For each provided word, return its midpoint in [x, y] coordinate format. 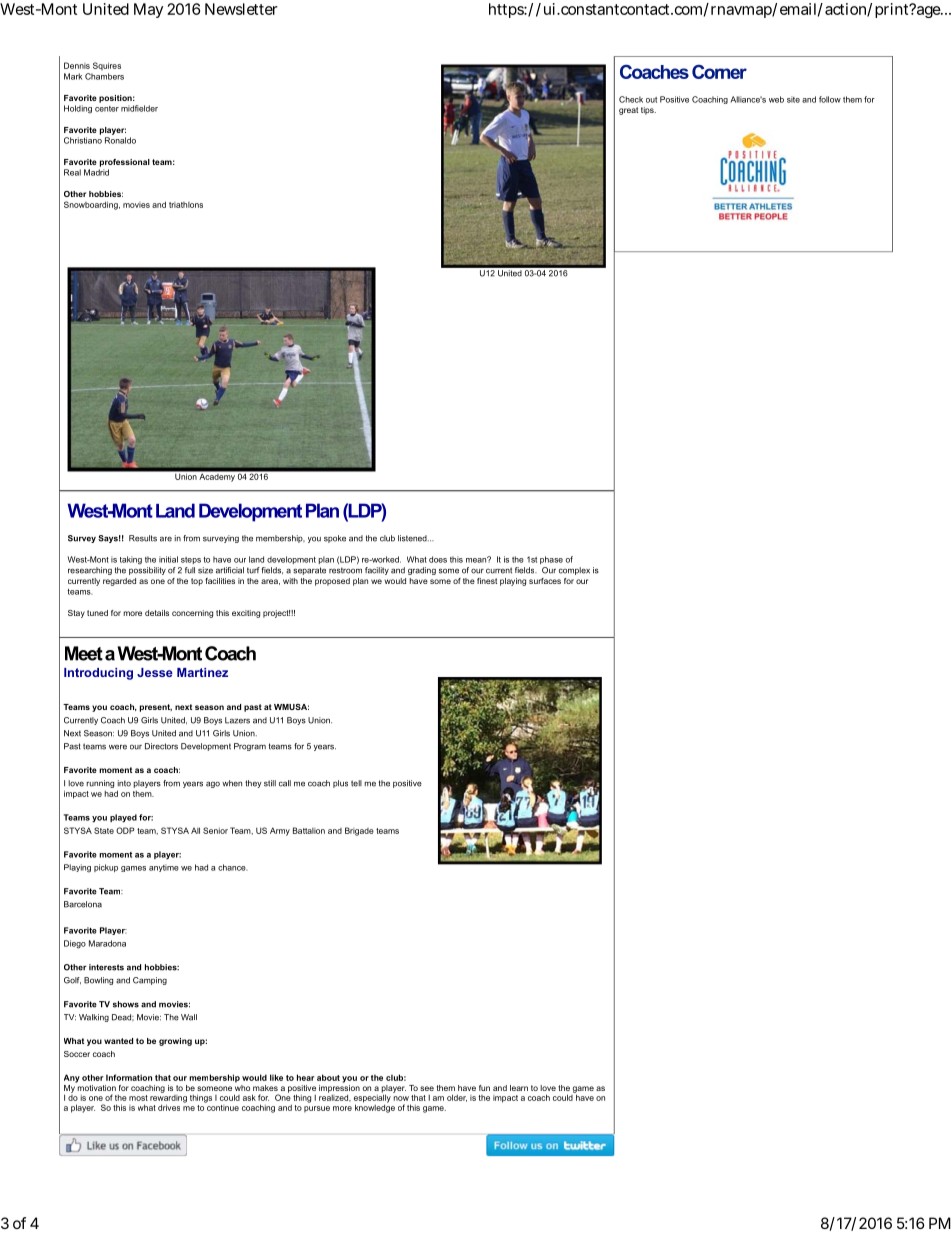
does [438, 559]
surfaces [545, 581]
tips [648, 111]
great [628, 111]
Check [631, 99]
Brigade [359, 831]
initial [168, 559]
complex [574, 571]
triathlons [186, 205]
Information [129, 1077]
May [148, 10]
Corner [719, 72]
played [123, 818]
